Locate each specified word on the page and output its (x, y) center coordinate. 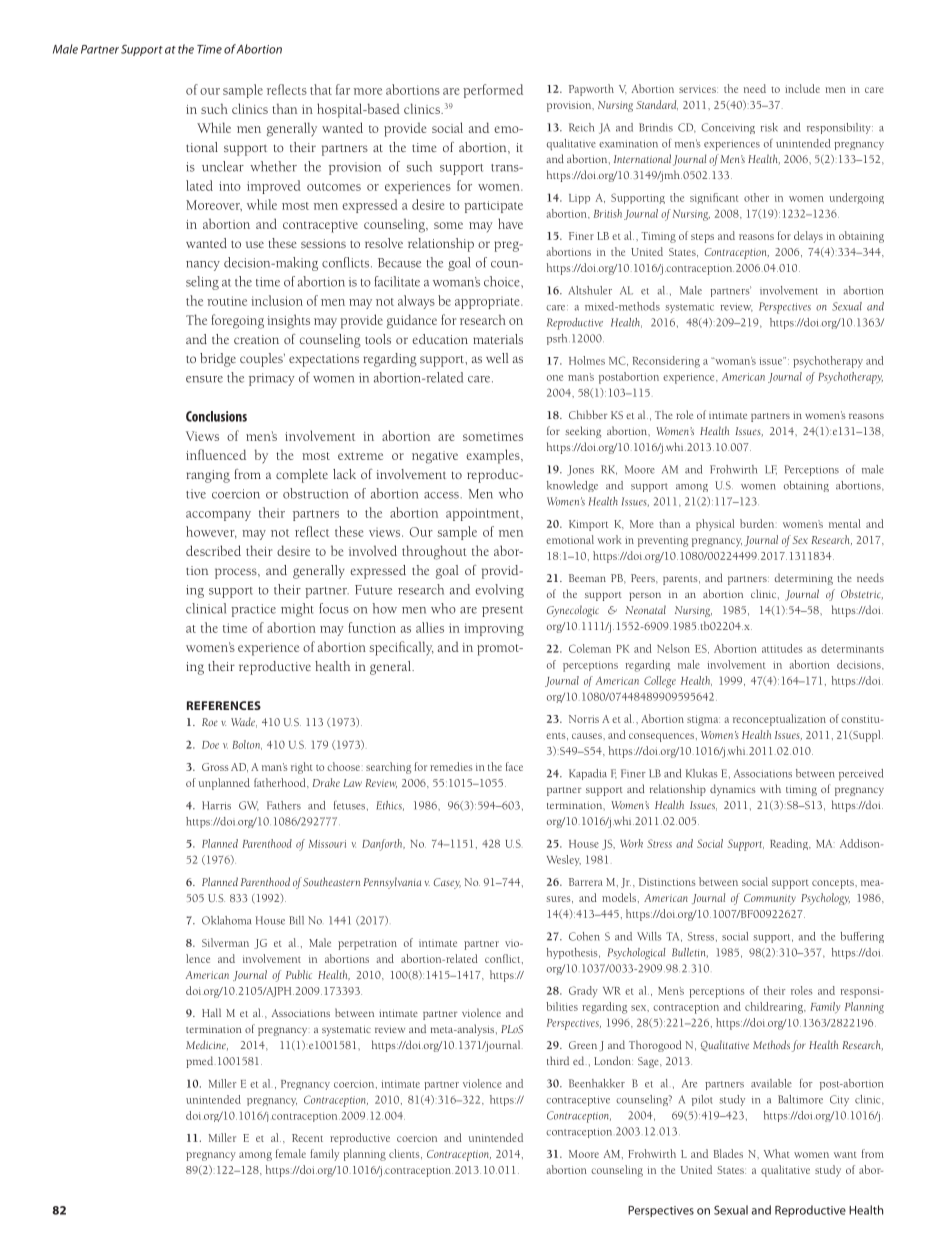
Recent (307, 1138)
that (321, 89)
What (777, 1153)
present (502, 611)
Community (770, 899)
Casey (447, 883)
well (497, 358)
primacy (272, 379)
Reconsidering (666, 362)
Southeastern (331, 881)
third (558, 1060)
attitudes (782, 648)
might (297, 610)
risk (769, 127)
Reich (581, 127)
